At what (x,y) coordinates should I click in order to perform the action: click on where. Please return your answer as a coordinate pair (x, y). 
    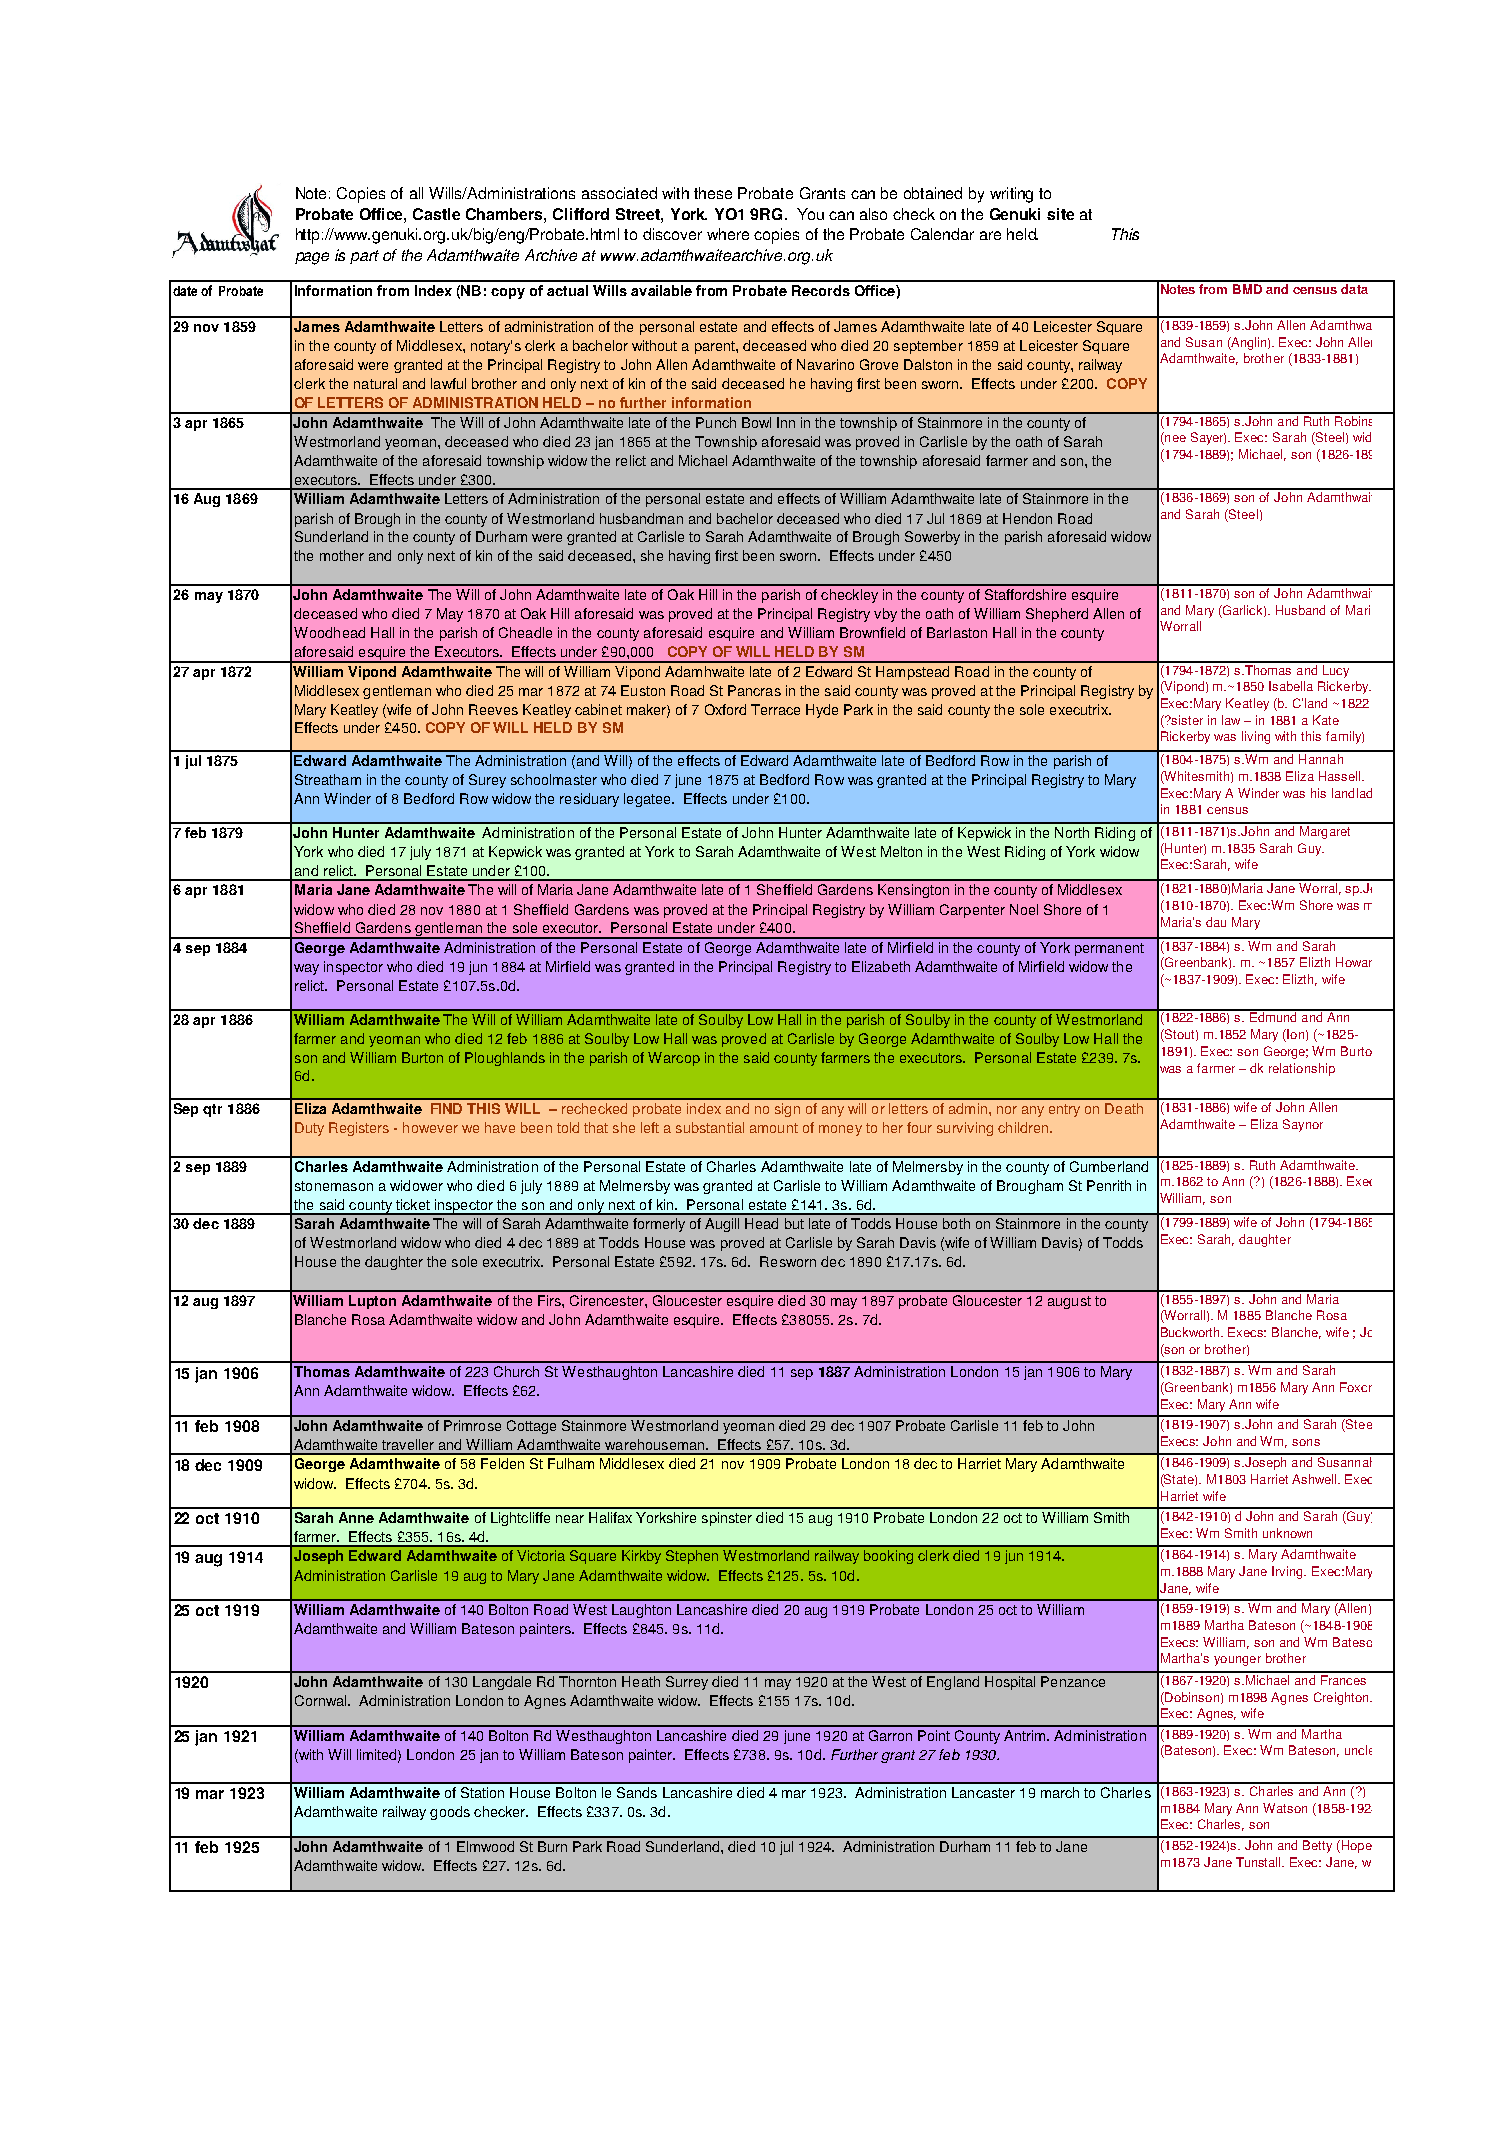
    Looking at the image, I should click on (728, 234).
